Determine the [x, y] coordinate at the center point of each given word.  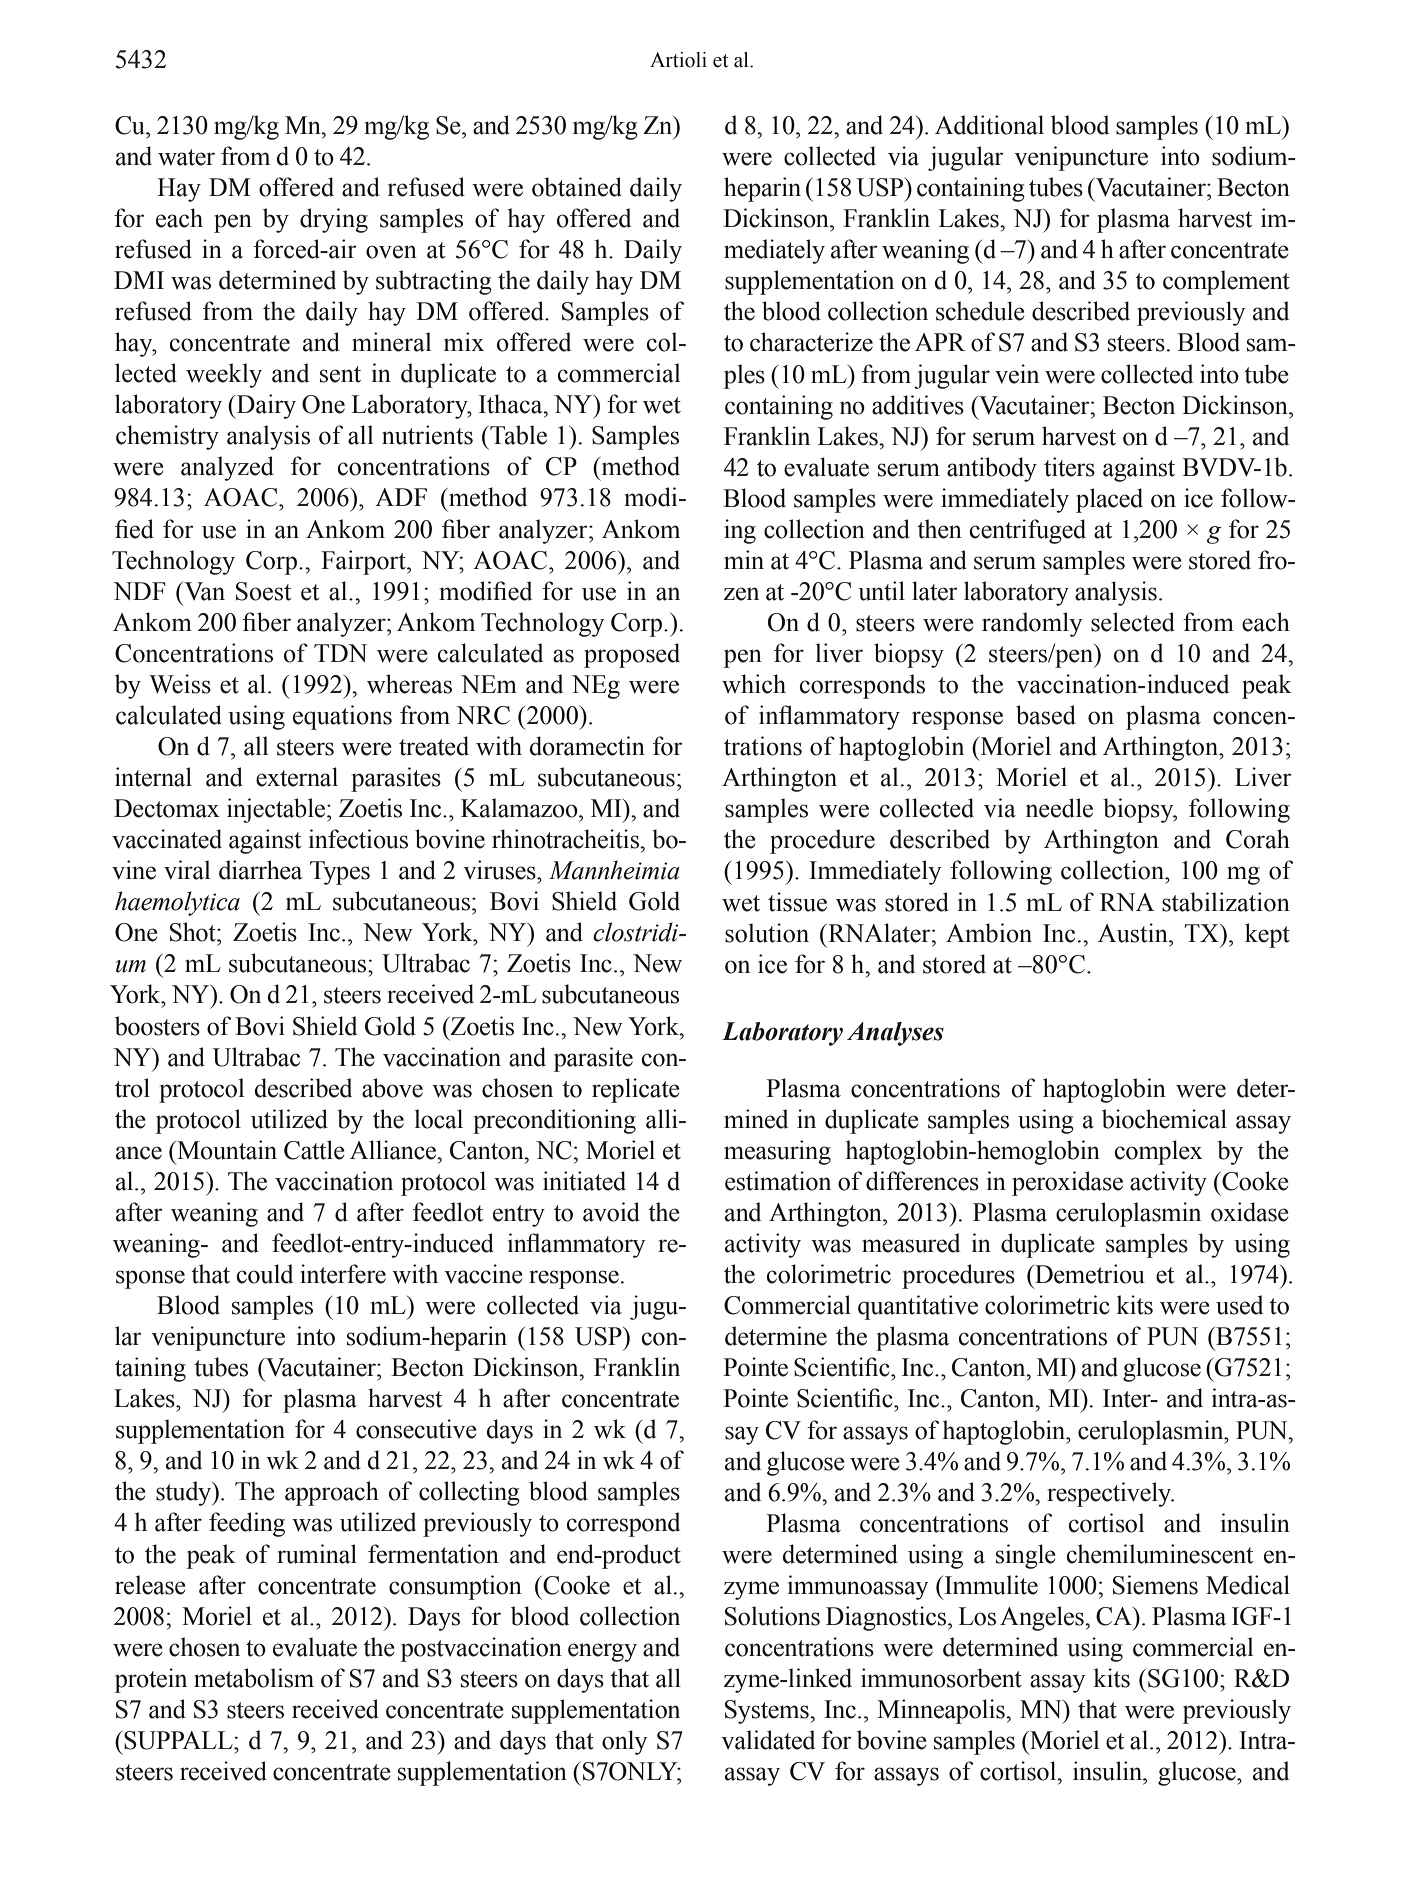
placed [1109, 500]
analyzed [227, 468]
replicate [636, 1090]
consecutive [416, 1429]
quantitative [918, 1307]
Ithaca [512, 404]
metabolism [254, 1678]
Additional [989, 125]
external [297, 777]
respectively [1110, 1494]
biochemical [1164, 1119]
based [1046, 715]
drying [334, 220]
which [754, 684]
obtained [577, 187]
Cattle [314, 1150]
